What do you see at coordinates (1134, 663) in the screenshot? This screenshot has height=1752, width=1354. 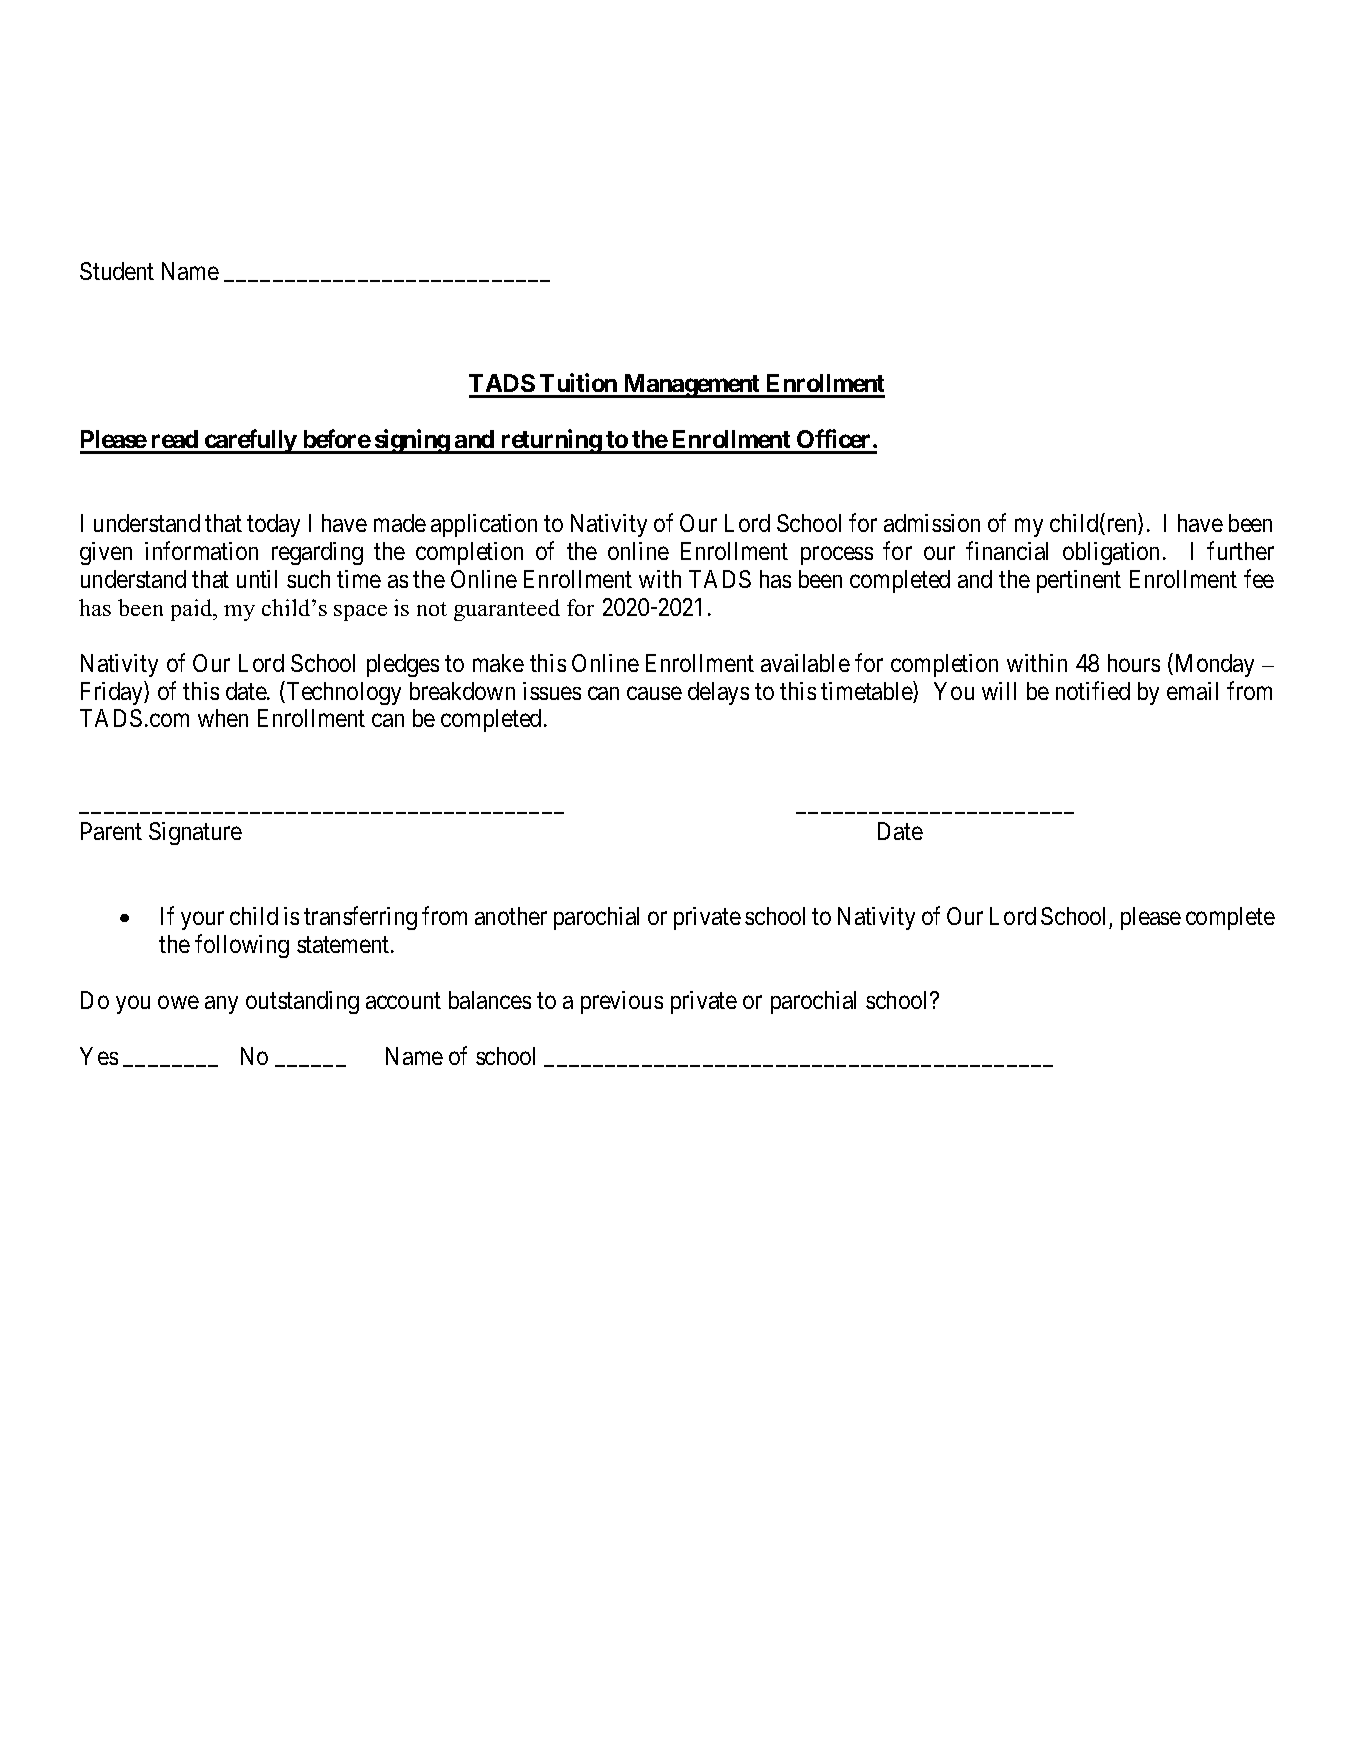 I see `hours` at bounding box center [1134, 663].
